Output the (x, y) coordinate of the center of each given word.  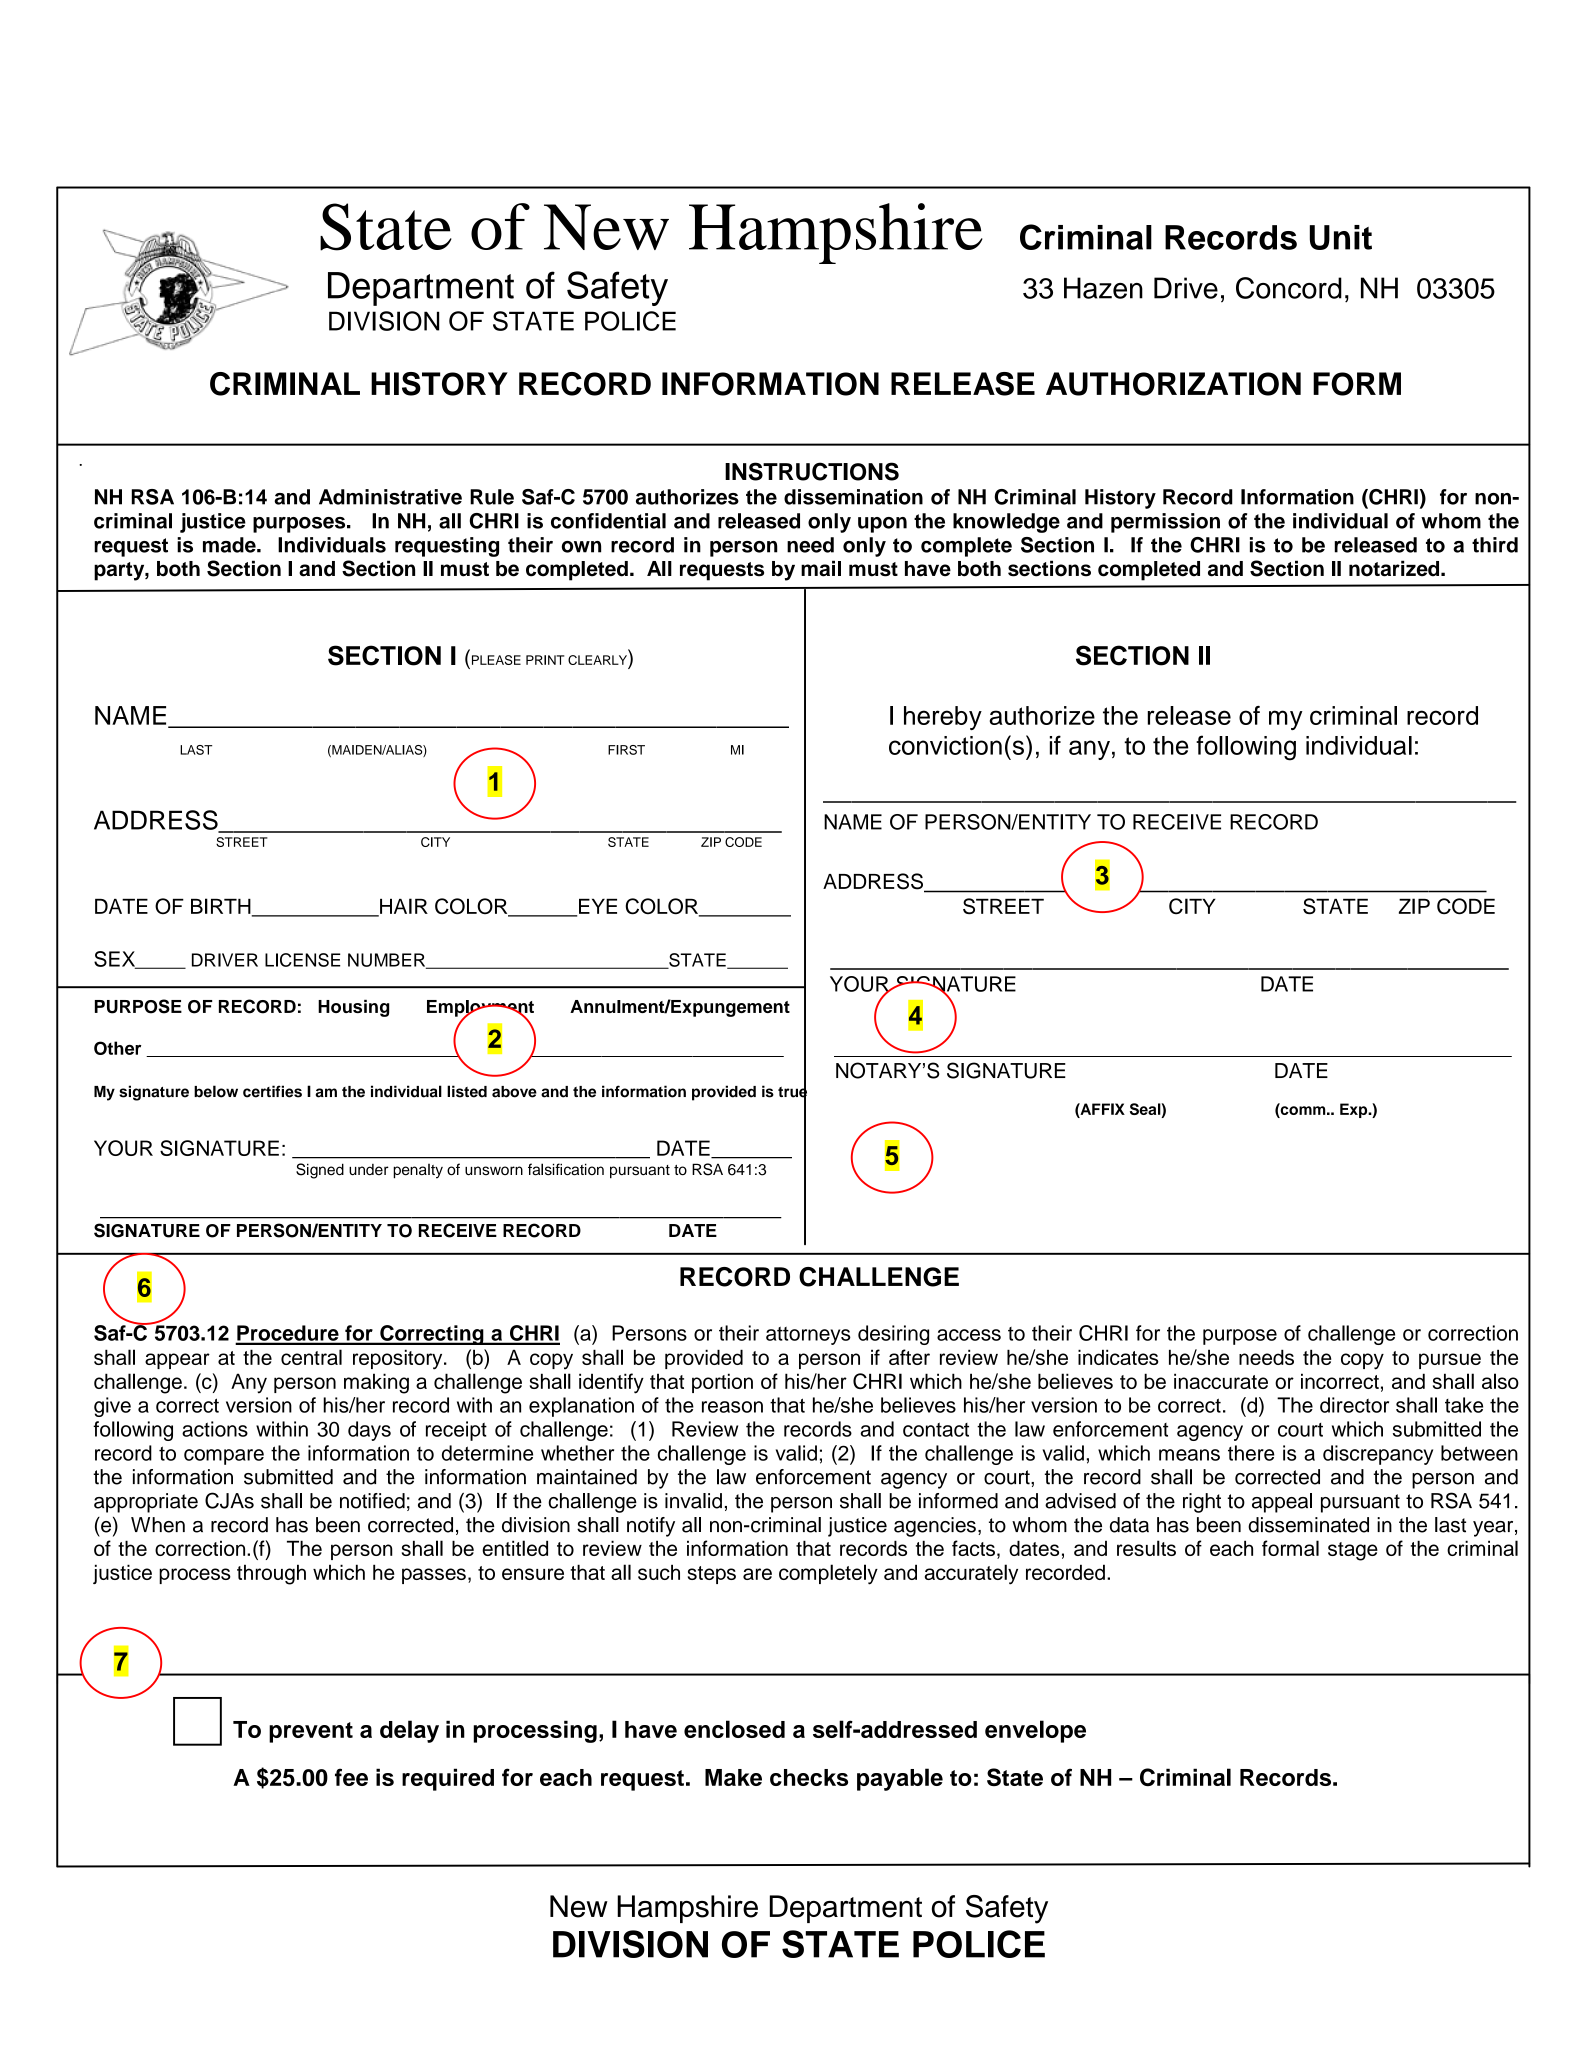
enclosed (734, 1729)
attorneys (808, 1336)
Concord (1289, 288)
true (792, 1092)
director (1354, 1405)
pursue (1450, 1361)
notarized (1395, 568)
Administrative (390, 497)
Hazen (1103, 288)
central (311, 1357)
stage (1353, 1551)
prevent (311, 1732)
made (230, 545)
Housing (353, 1008)
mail (821, 568)
